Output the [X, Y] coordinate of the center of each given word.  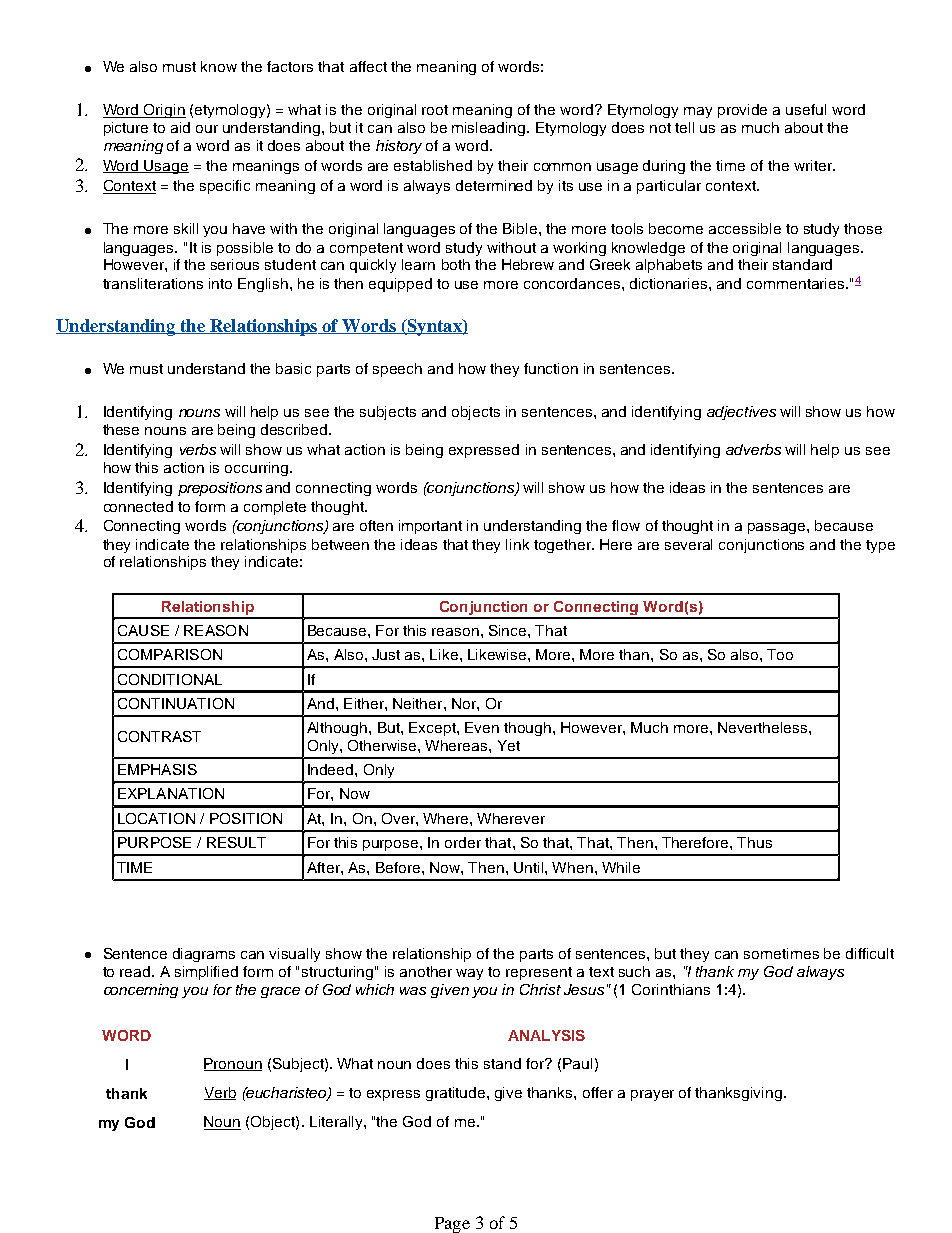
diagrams [204, 955]
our [207, 129]
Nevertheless [764, 727]
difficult [870, 953]
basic [293, 368]
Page [452, 1225]
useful [806, 109]
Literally [337, 1123]
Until [530, 867]
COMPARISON [170, 654]
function [551, 368]
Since [509, 630]
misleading [490, 129]
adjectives [741, 413]
